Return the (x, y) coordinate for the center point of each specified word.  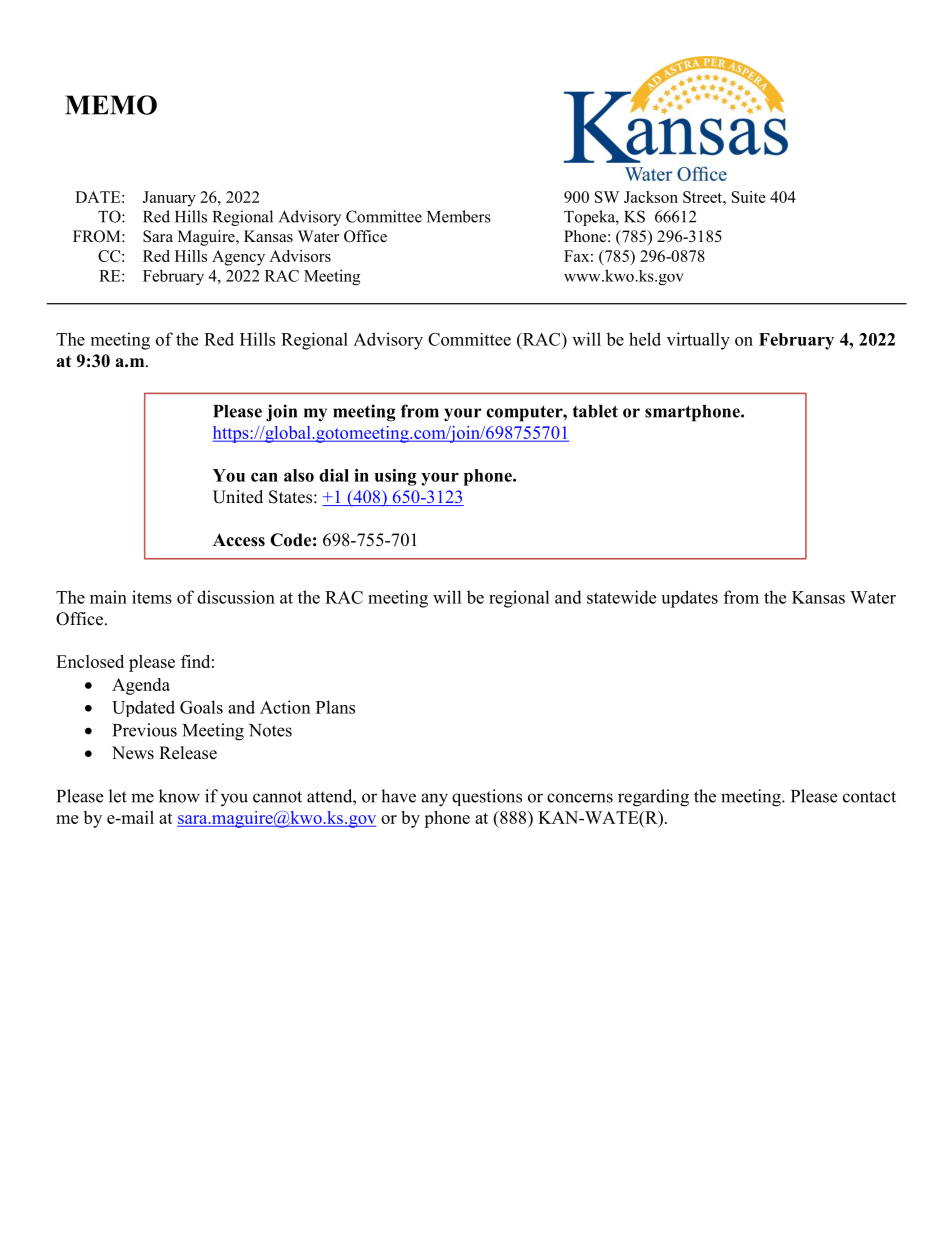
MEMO (111, 105)
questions (487, 797)
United (238, 497)
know (179, 796)
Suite (749, 197)
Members (459, 216)
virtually (698, 341)
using (396, 477)
